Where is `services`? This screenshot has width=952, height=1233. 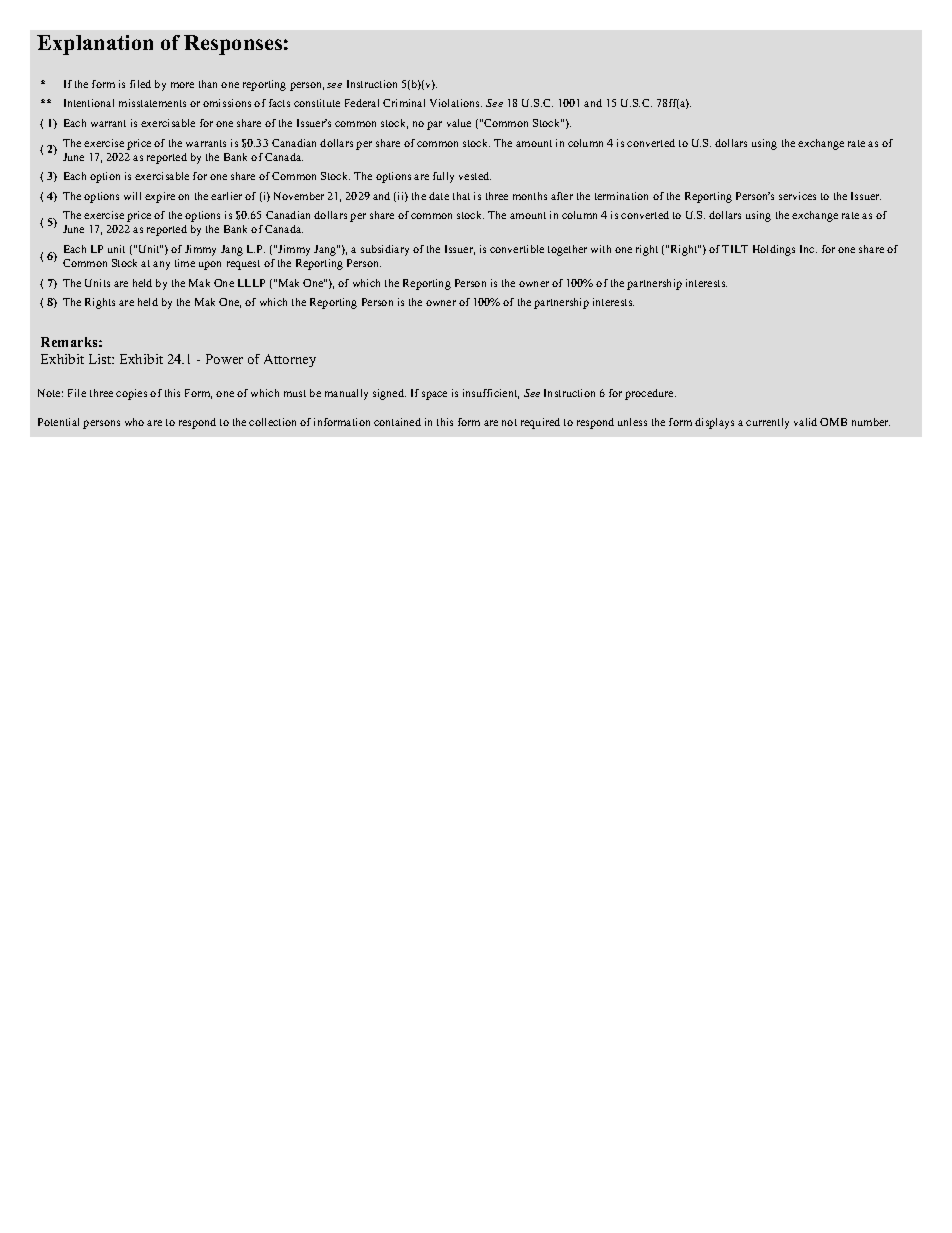
services is located at coordinates (797, 196).
